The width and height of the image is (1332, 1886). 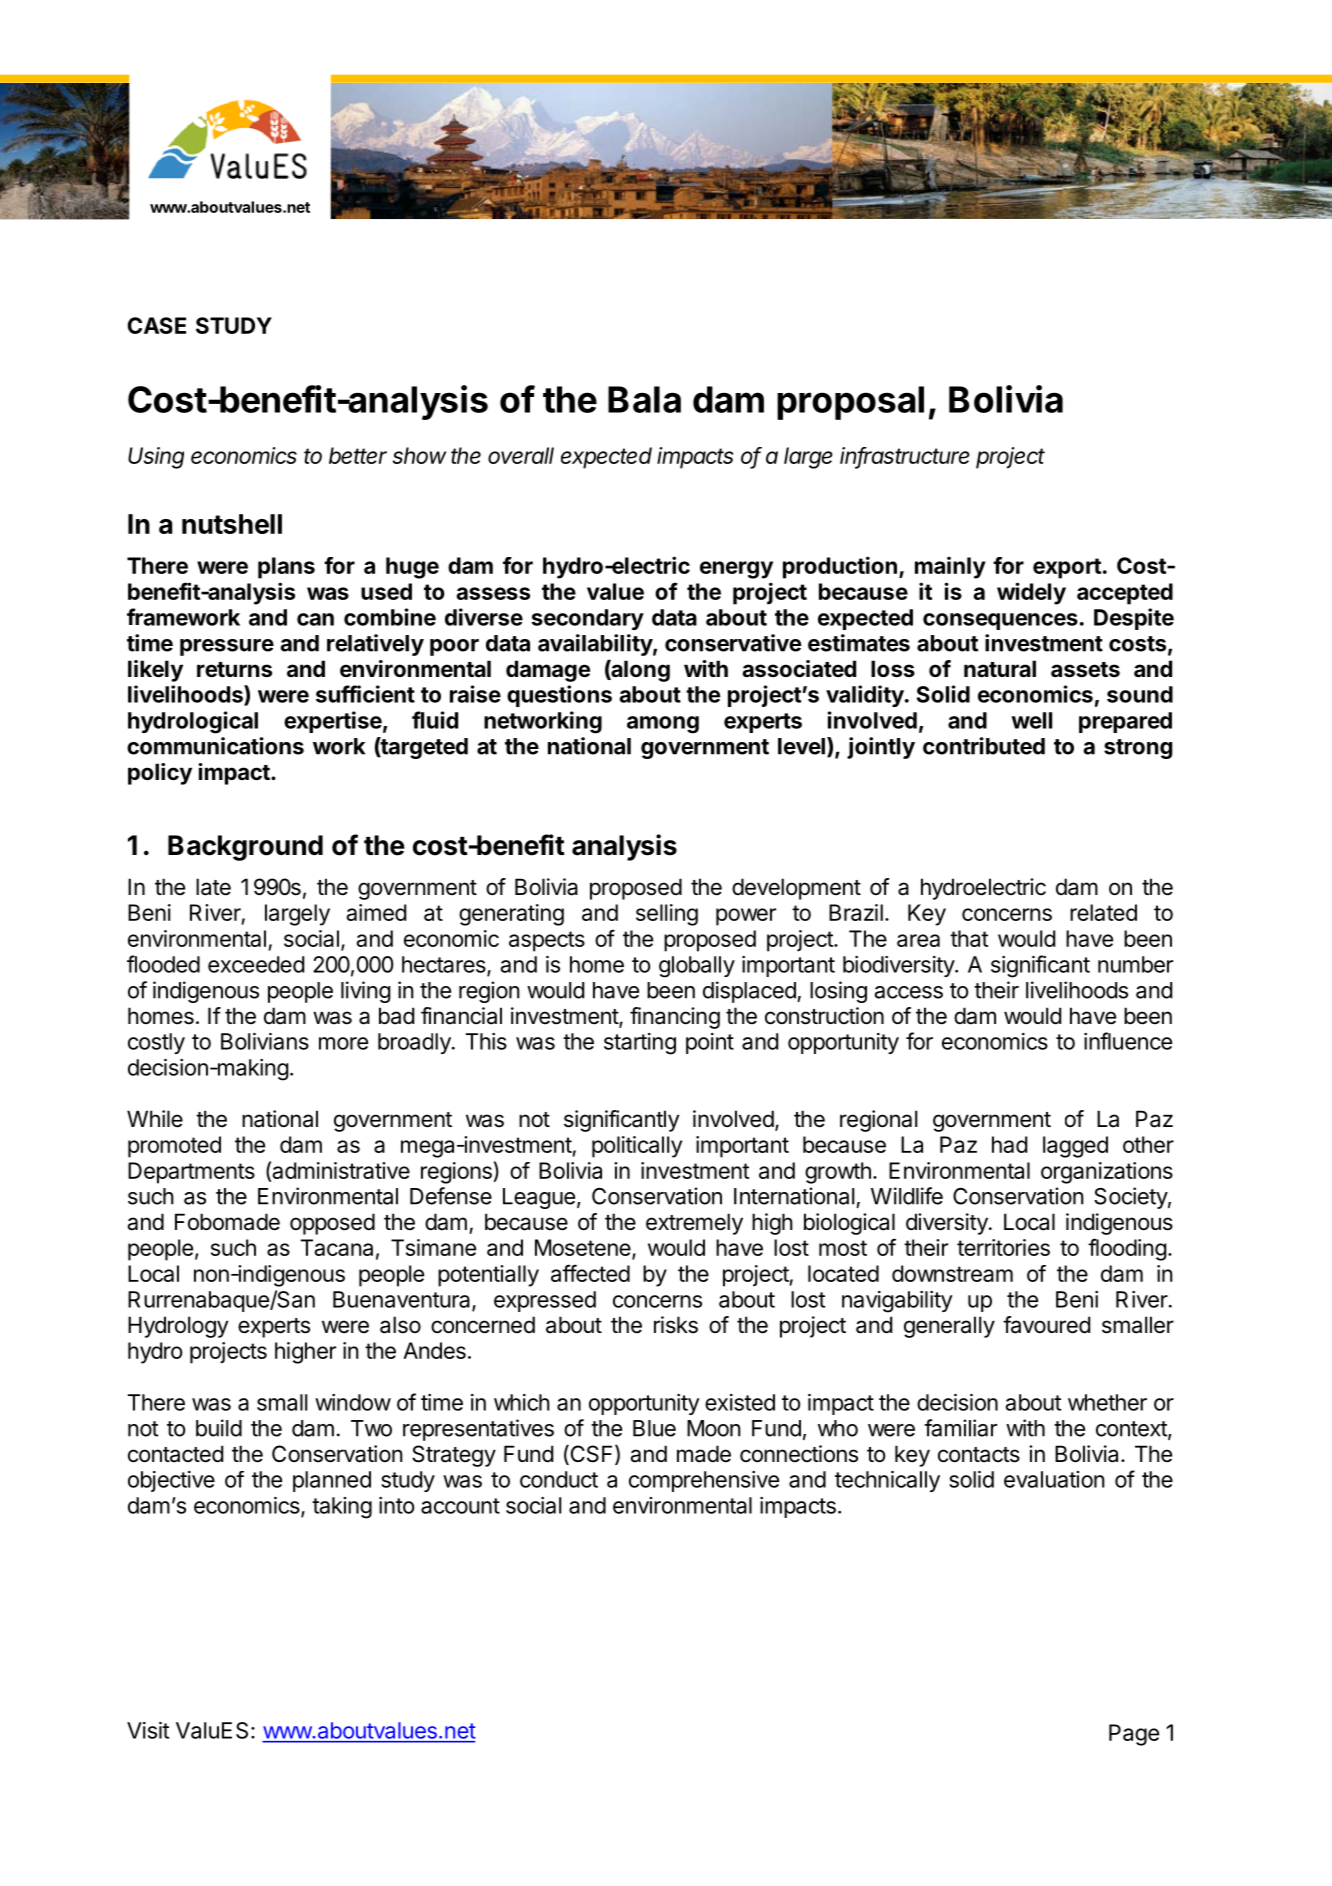 I want to click on territories, so click(x=1003, y=1247).
